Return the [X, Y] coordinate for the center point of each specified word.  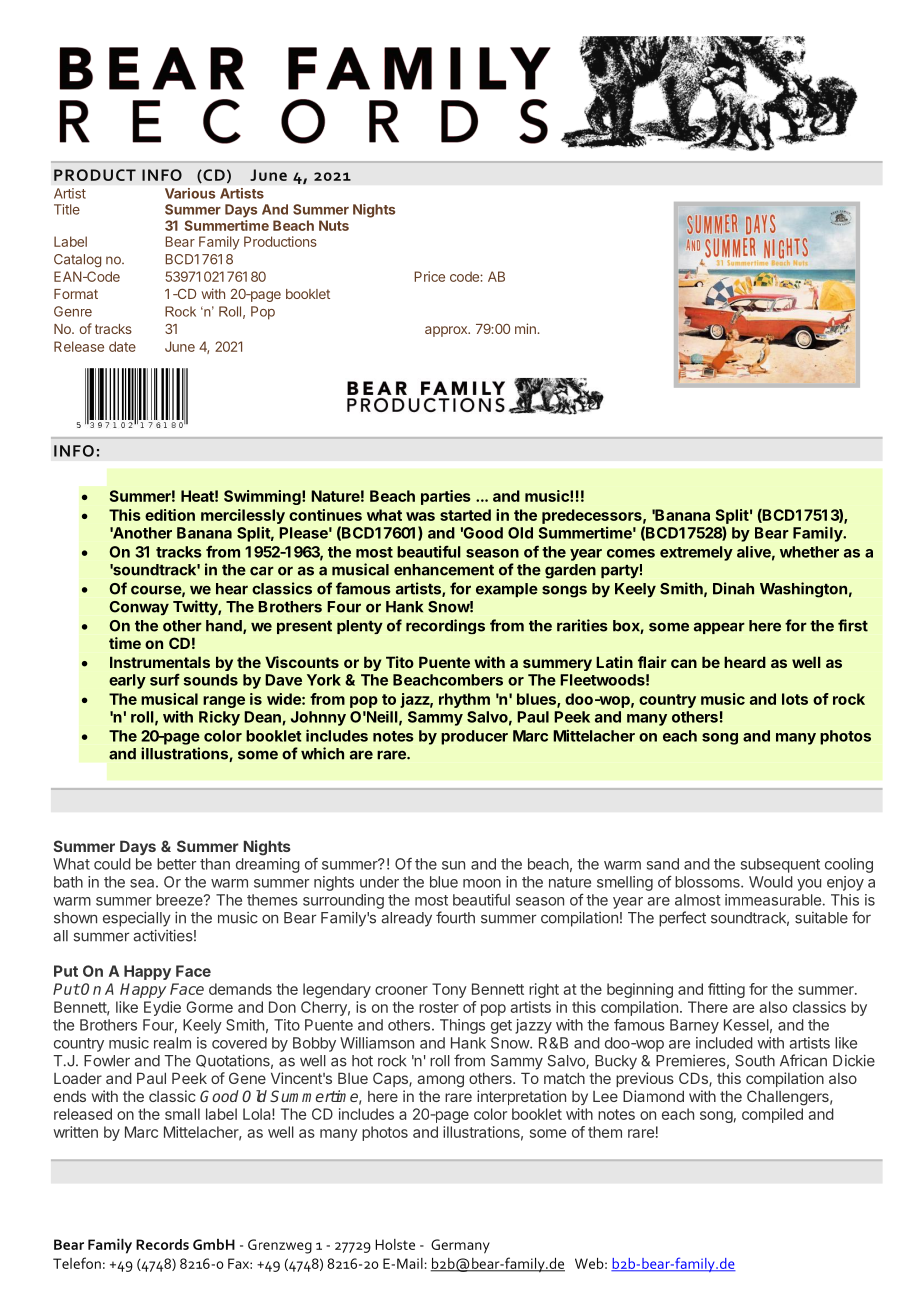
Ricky [219, 718]
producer [474, 737]
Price [429, 276]
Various [190, 193]
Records [162, 1244]
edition [170, 515]
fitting [726, 990]
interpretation [521, 1097]
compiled [772, 1115]
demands [240, 989]
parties [446, 497]
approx [447, 331]
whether [809, 552]
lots [795, 699]
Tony [449, 990]
